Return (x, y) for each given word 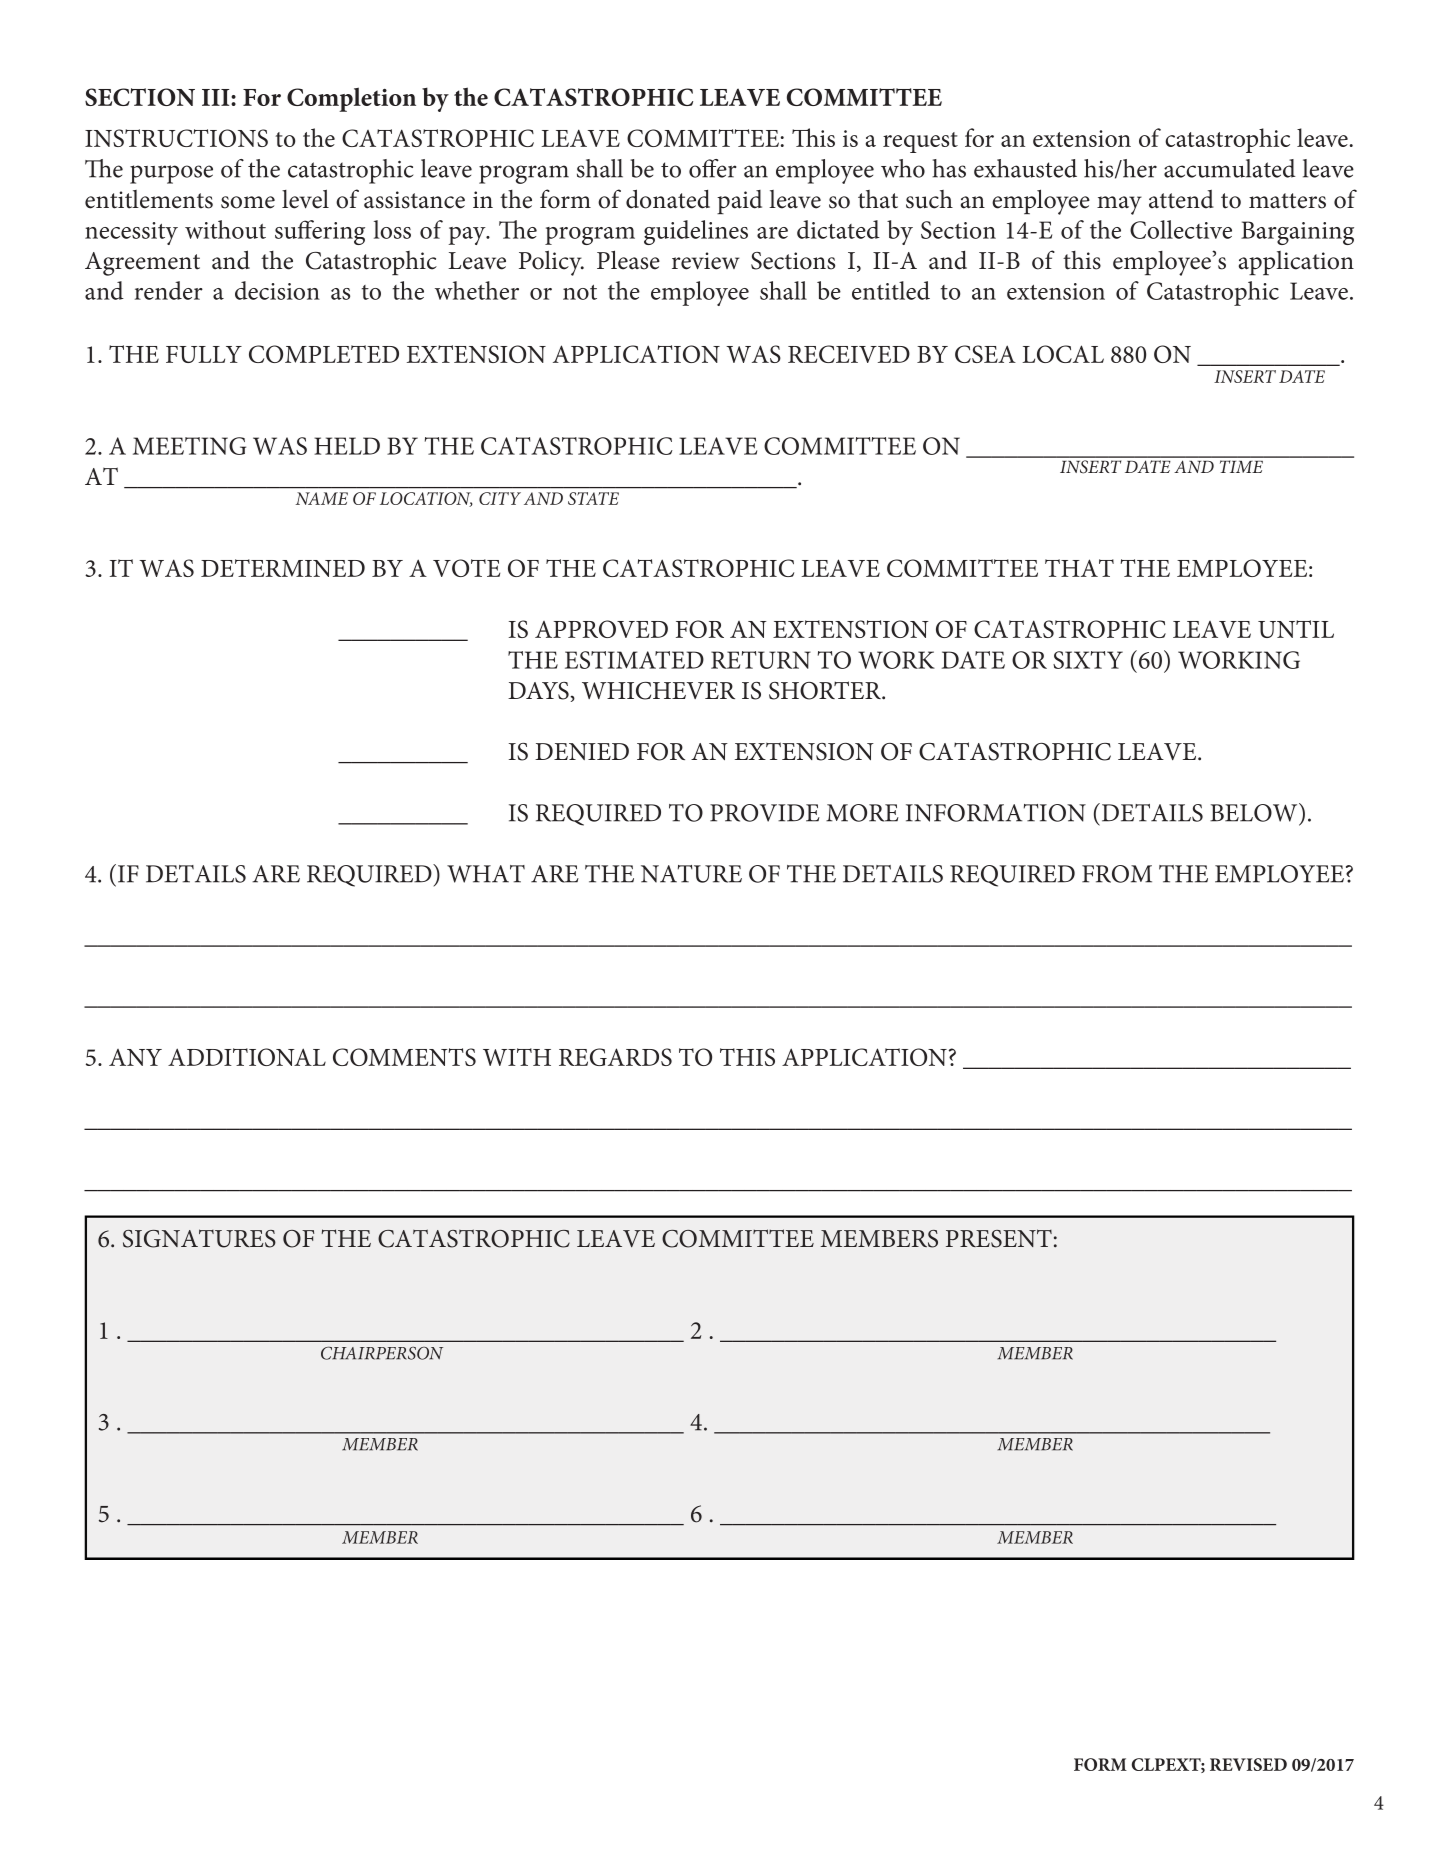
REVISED (1248, 1764)
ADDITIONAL (247, 1057)
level (305, 199)
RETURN (761, 660)
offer (712, 168)
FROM (1117, 874)
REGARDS (615, 1057)
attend (1181, 199)
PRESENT (999, 1238)
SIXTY (1088, 660)
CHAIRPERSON (382, 1353)
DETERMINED (283, 568)
